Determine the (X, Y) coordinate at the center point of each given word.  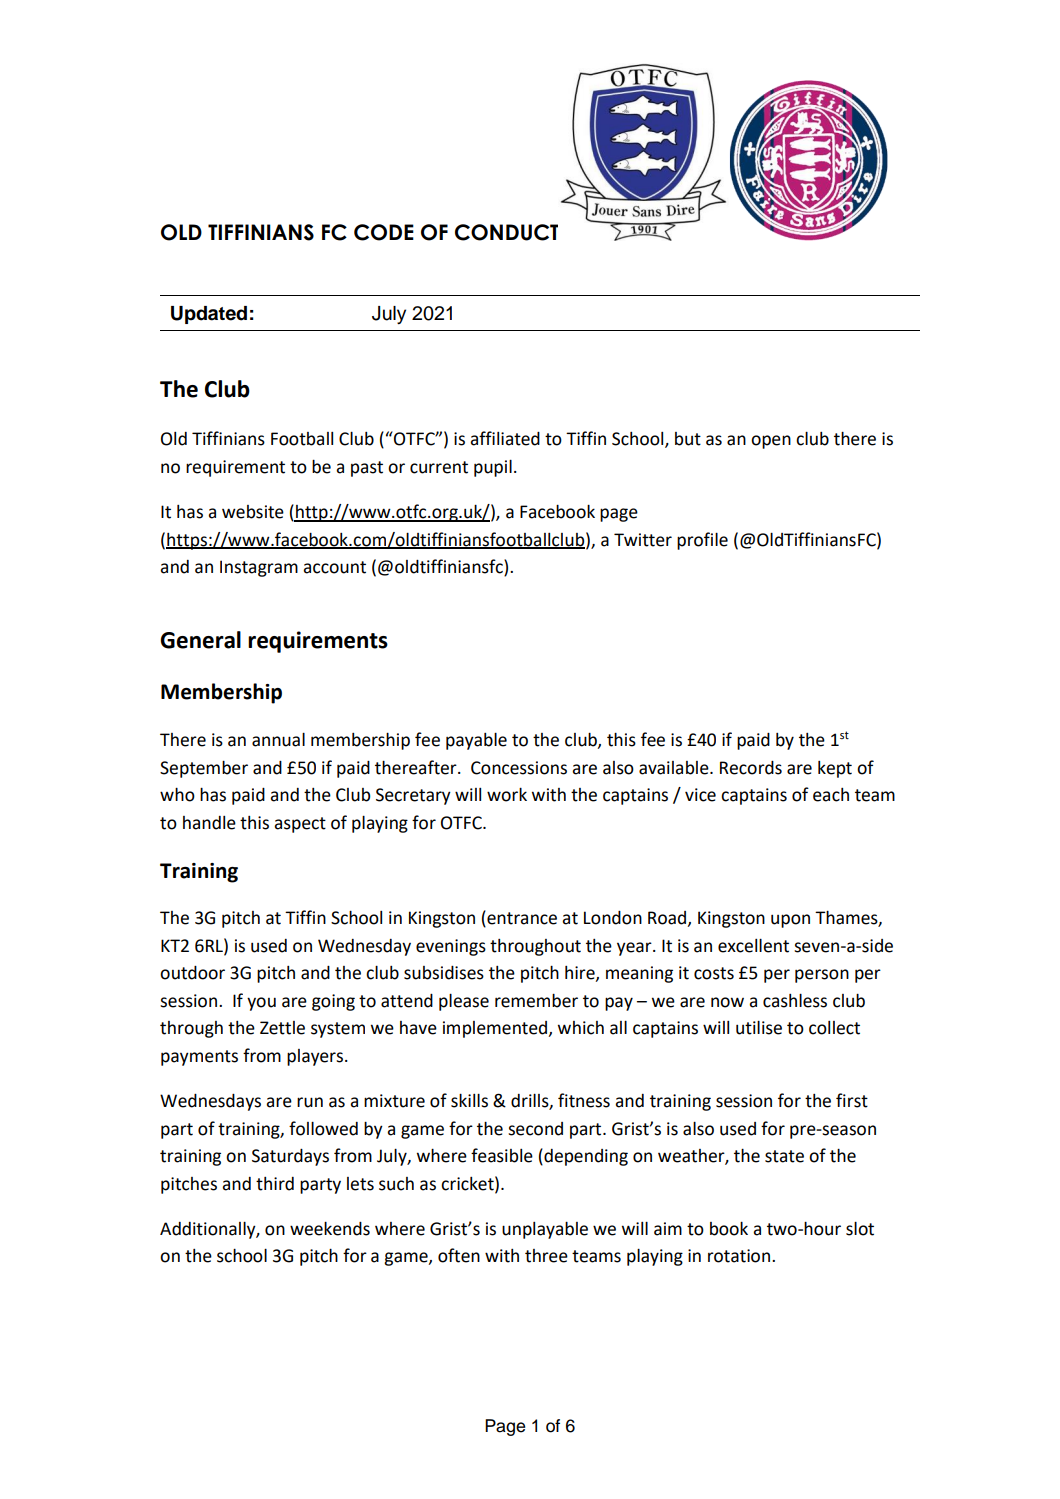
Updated (209, 315)
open (771, 442)
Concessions (519, 768)
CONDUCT (506, 232)
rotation (739, 1256)
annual (278, 740)
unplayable (545, 1230)
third (275, 1184)
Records (751, 768)
